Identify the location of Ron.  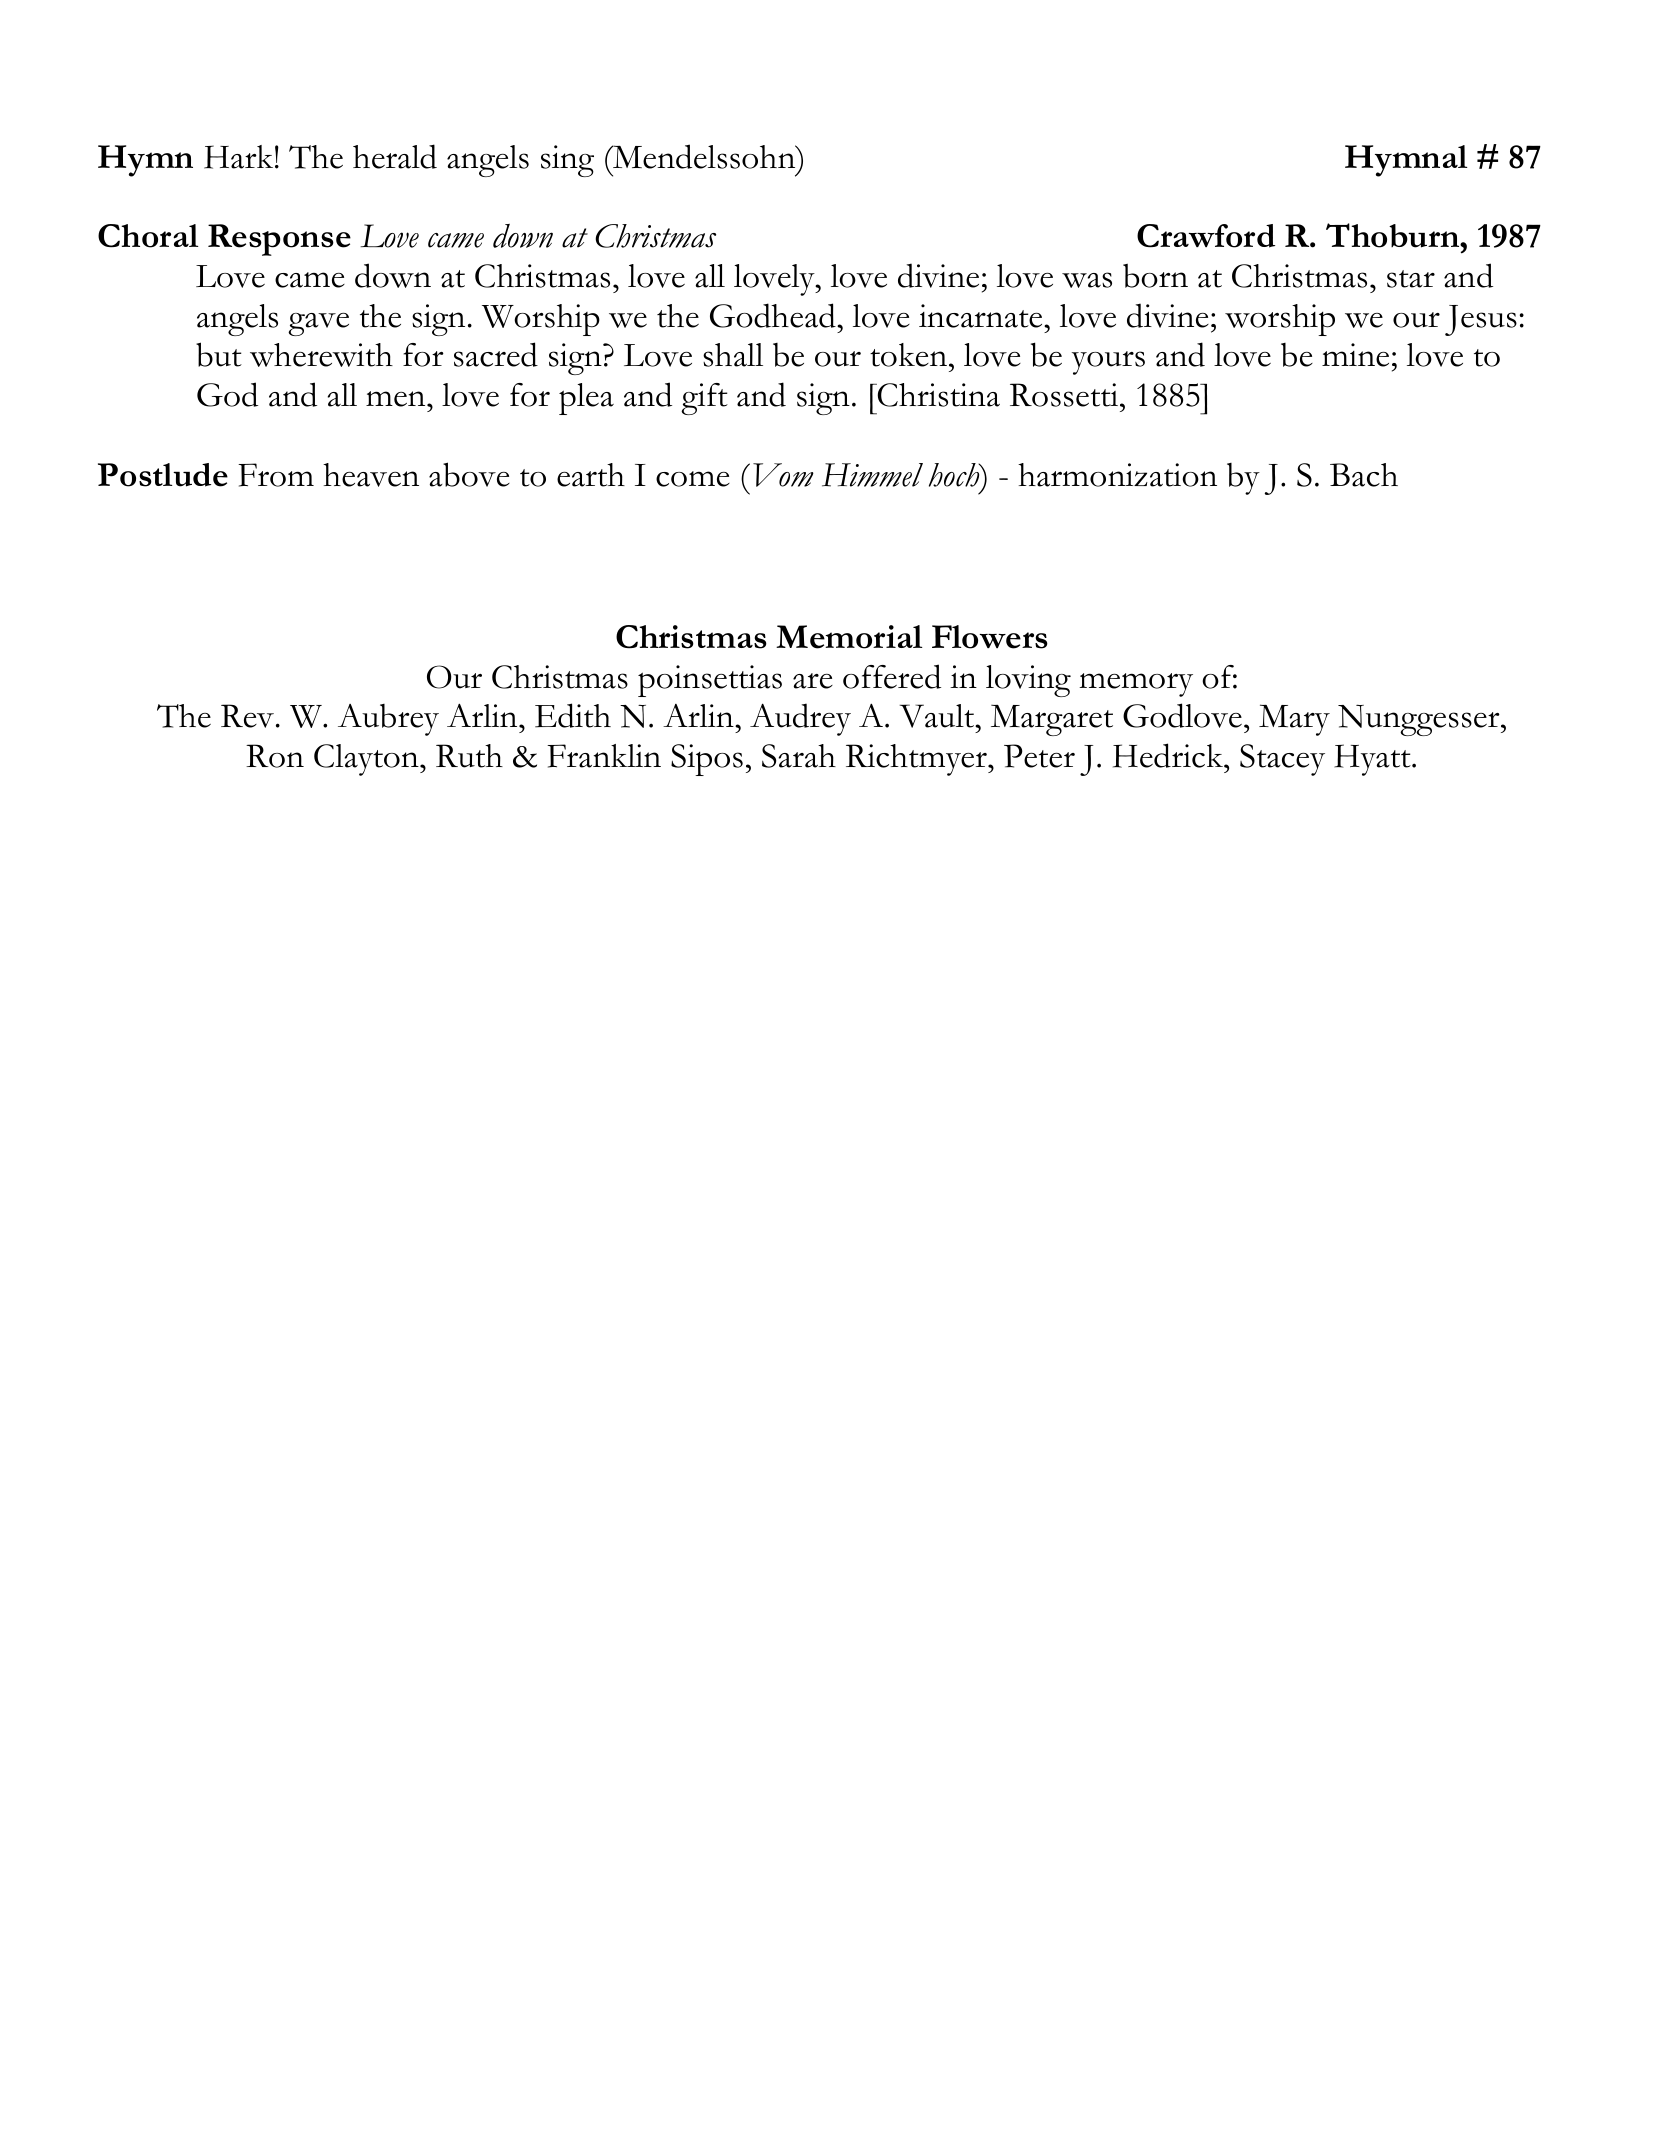
(275, 756).
